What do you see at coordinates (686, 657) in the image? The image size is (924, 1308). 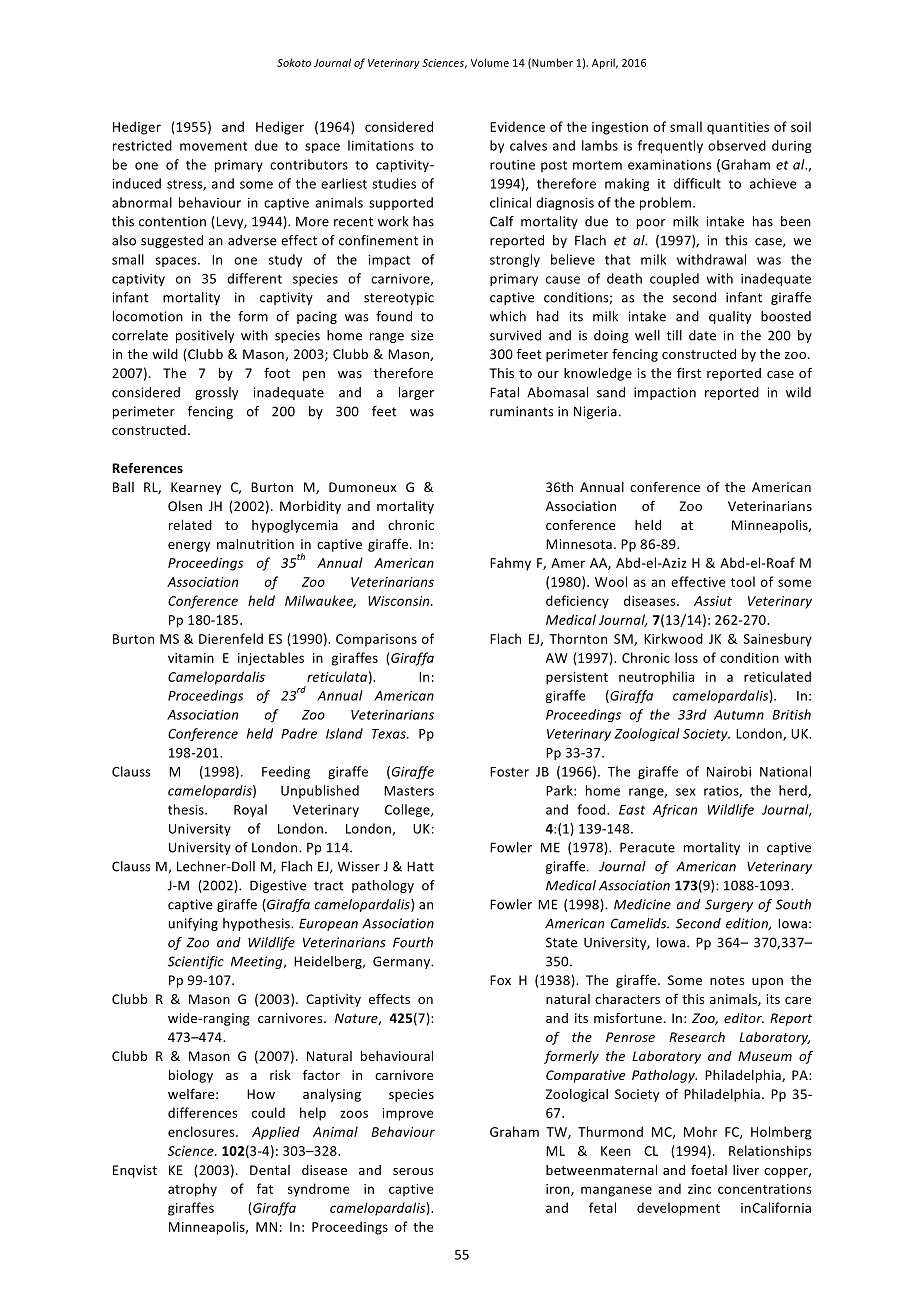 I see `loss` at bounding box center [686, 657].
